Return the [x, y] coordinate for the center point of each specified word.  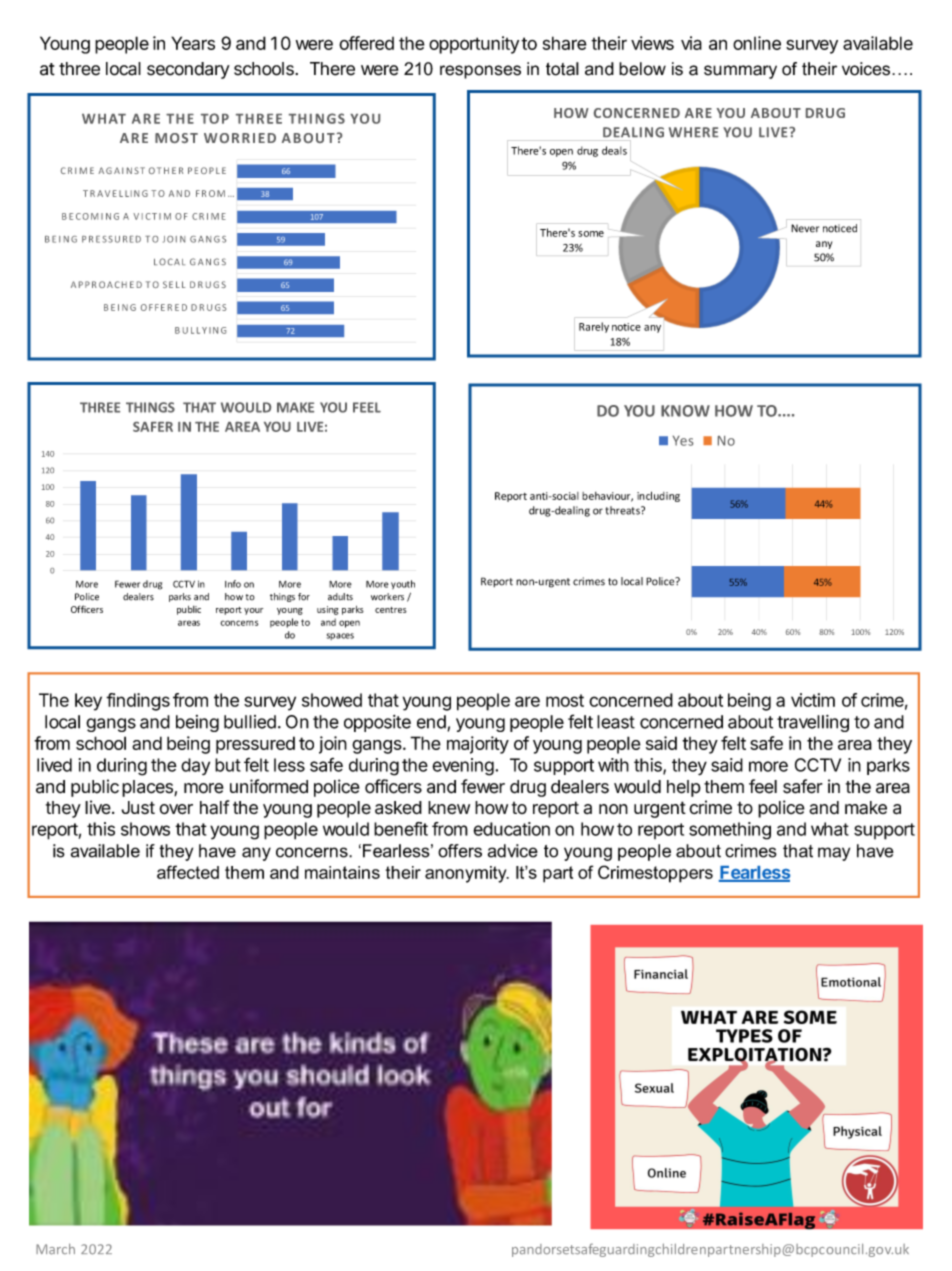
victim [813, 700]
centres [391, 610]
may [834, 854]
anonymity [467, 874]
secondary [188, 70]
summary [740, 72]
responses [480, 72]
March [55, 1249]
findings [138, 702]
